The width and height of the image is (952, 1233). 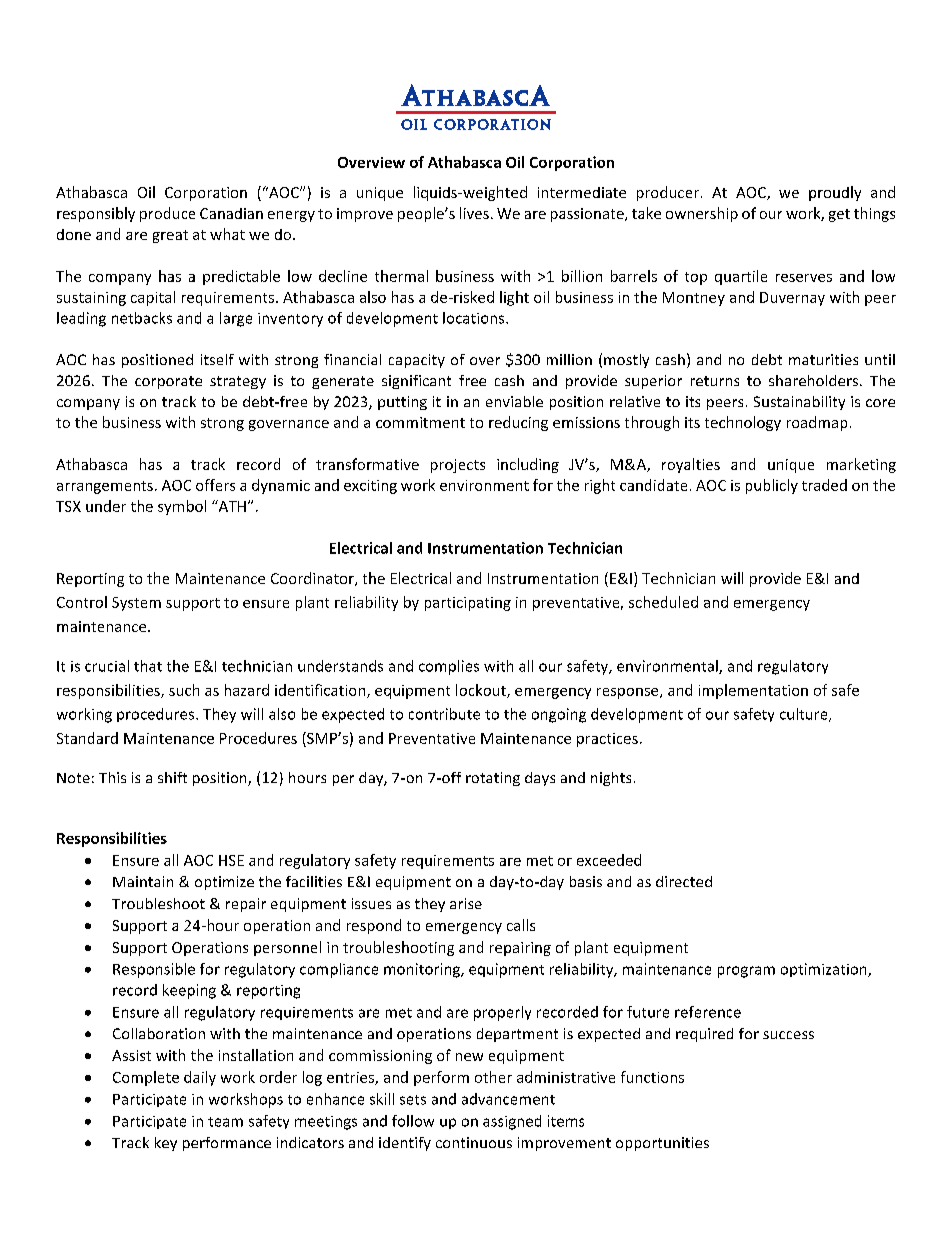 What do you see at coordinates (148, 666) in the image?
I see `that` at bounding box center [148, 666].
